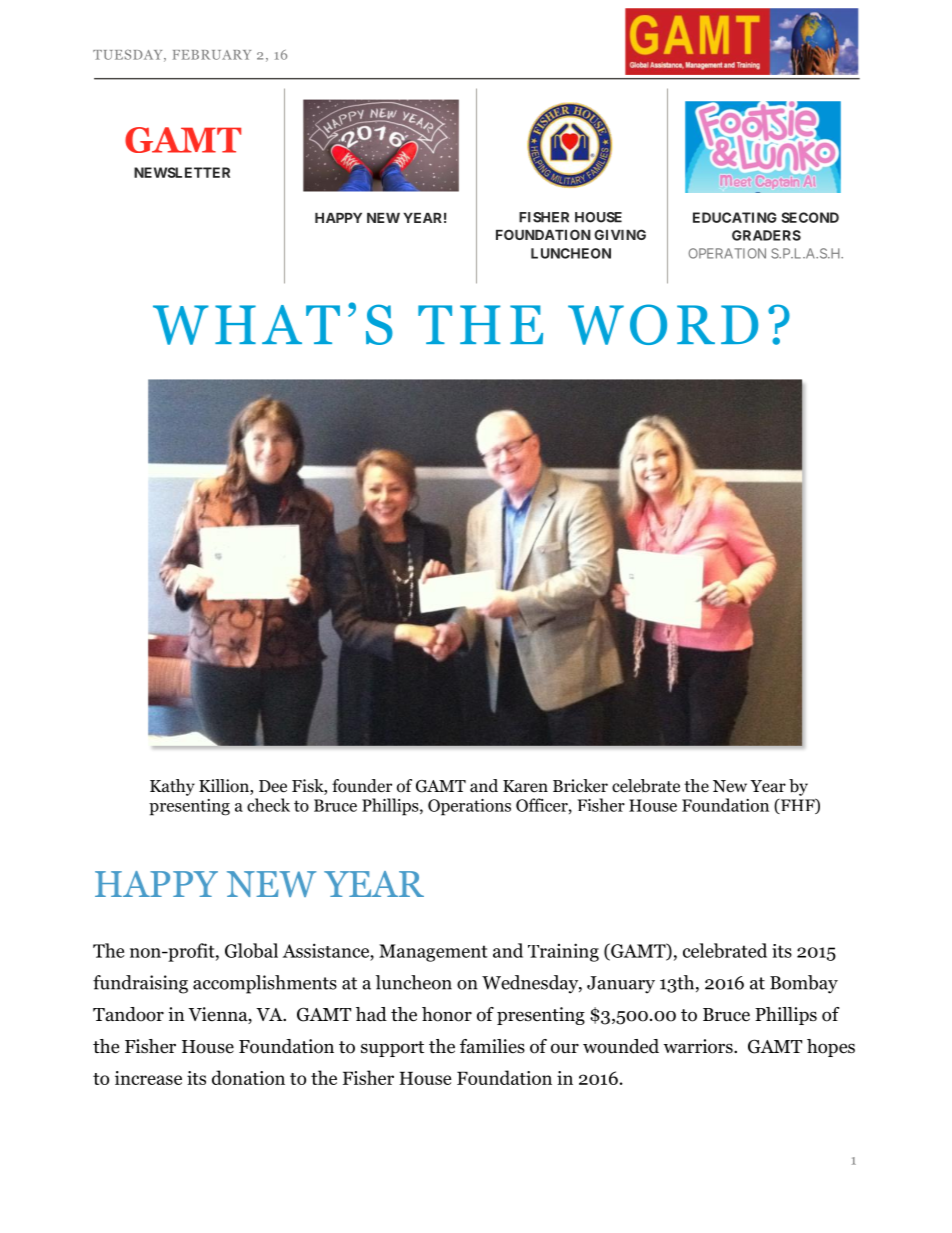  Describe the element at coordinates (735, 217) in the screenshot. I see `EDUCATING` at that location.
